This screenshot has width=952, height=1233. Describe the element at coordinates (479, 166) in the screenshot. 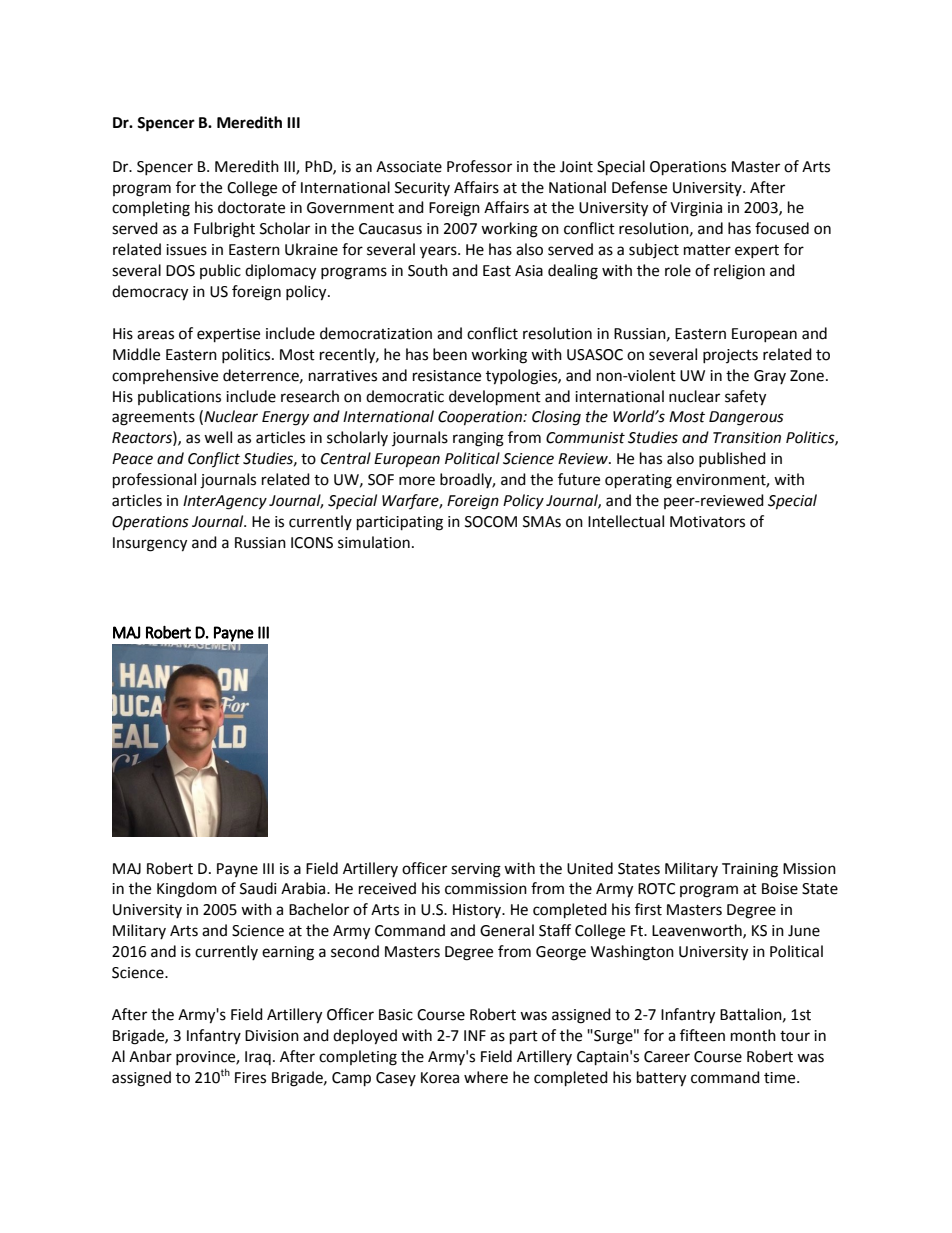

I see `Professor` at that location.
